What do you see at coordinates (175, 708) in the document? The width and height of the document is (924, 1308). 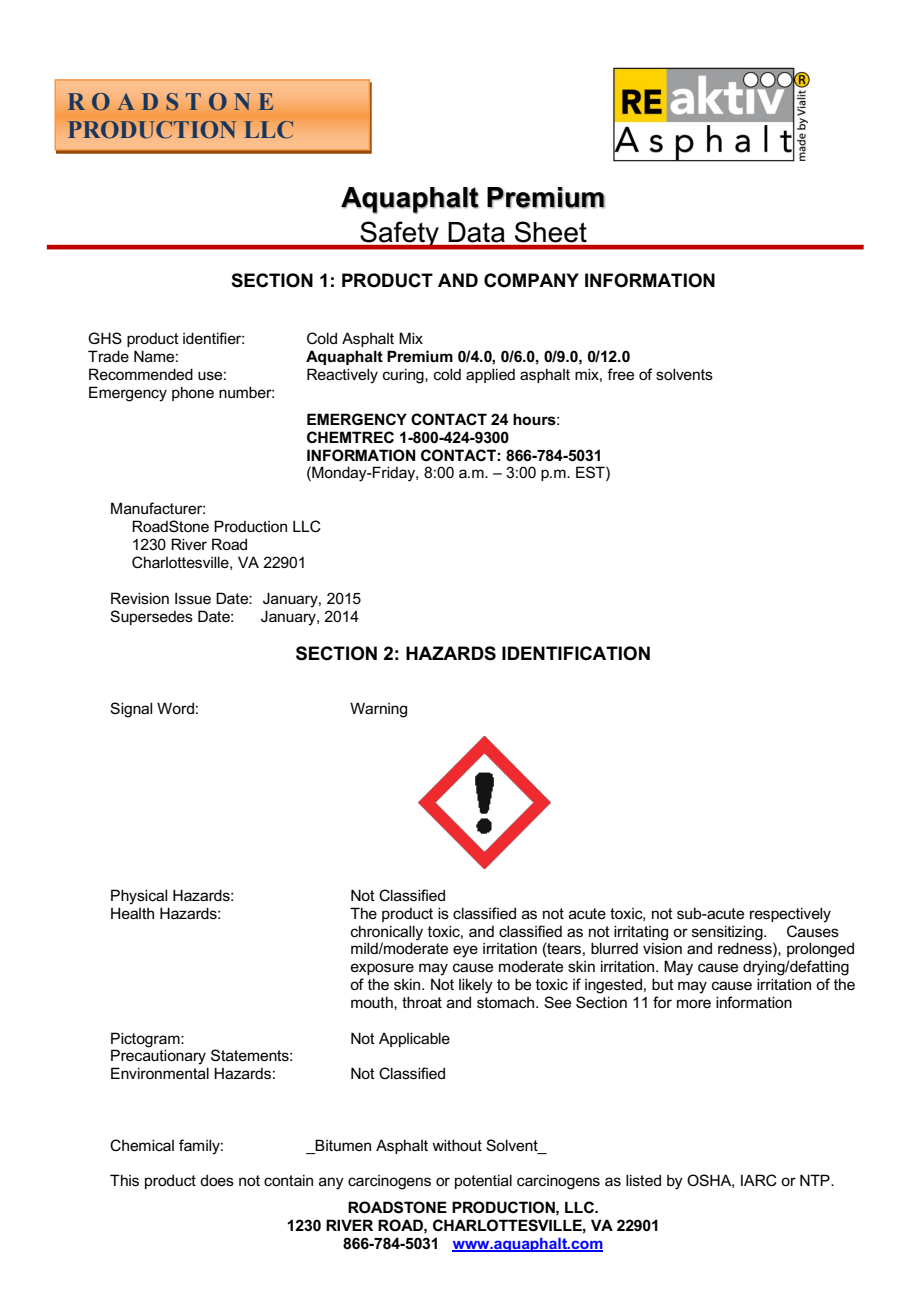 I see `Word` at bounding box center [175, 708].
